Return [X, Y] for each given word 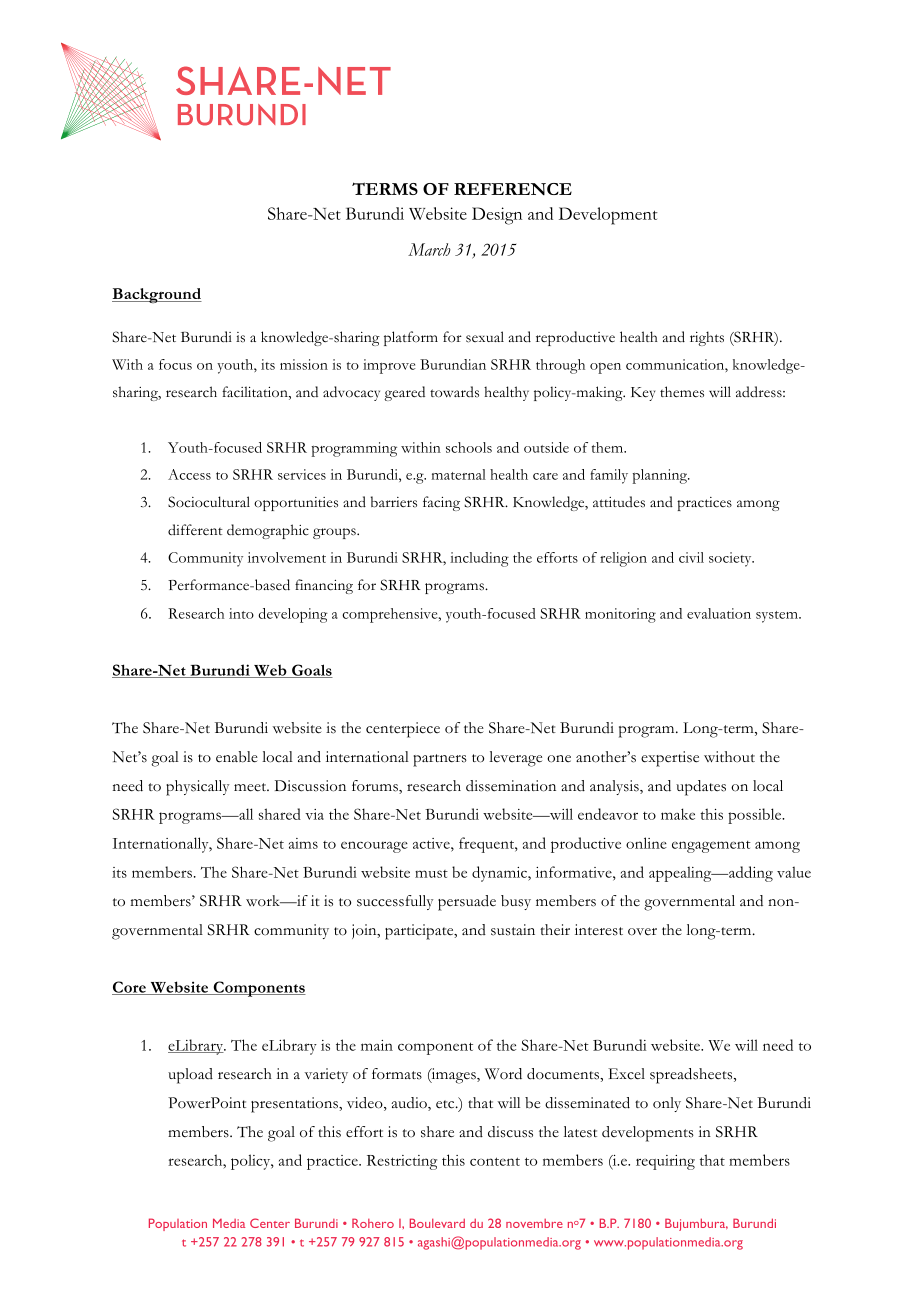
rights [707, 338]
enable [237, 757]
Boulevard [437, 1223]
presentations [295, 1105]
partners [440, 760]
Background [157, 295]
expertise [670, 759]
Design [497, 216]
